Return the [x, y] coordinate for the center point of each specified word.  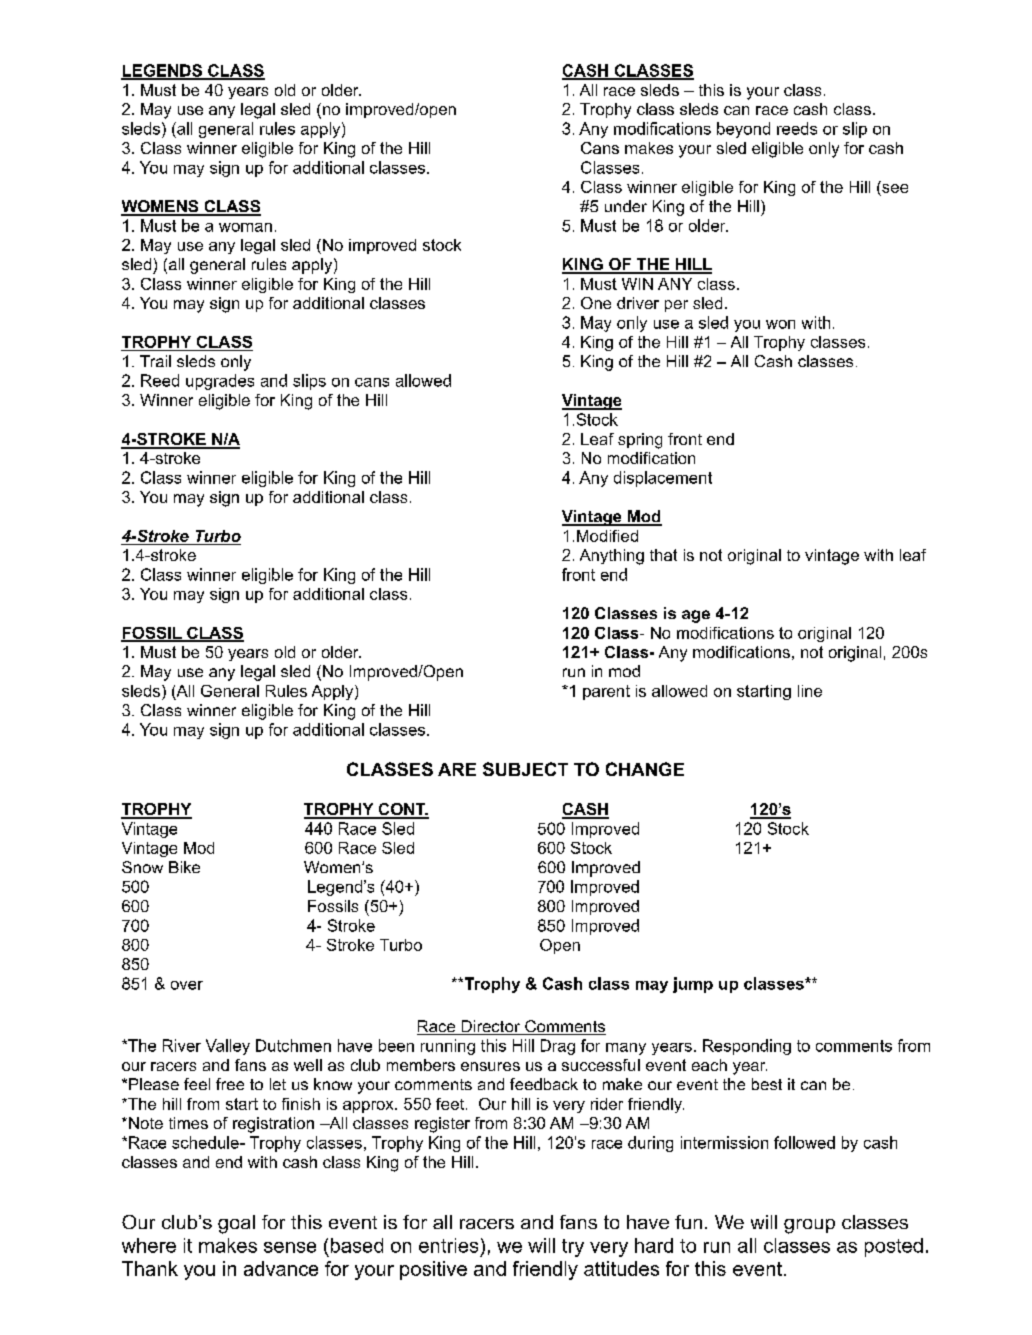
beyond [743, 130]
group [809, 1226]
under [626, 206]
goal [236, 1224]
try [573, 1248]
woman [245, 227]
